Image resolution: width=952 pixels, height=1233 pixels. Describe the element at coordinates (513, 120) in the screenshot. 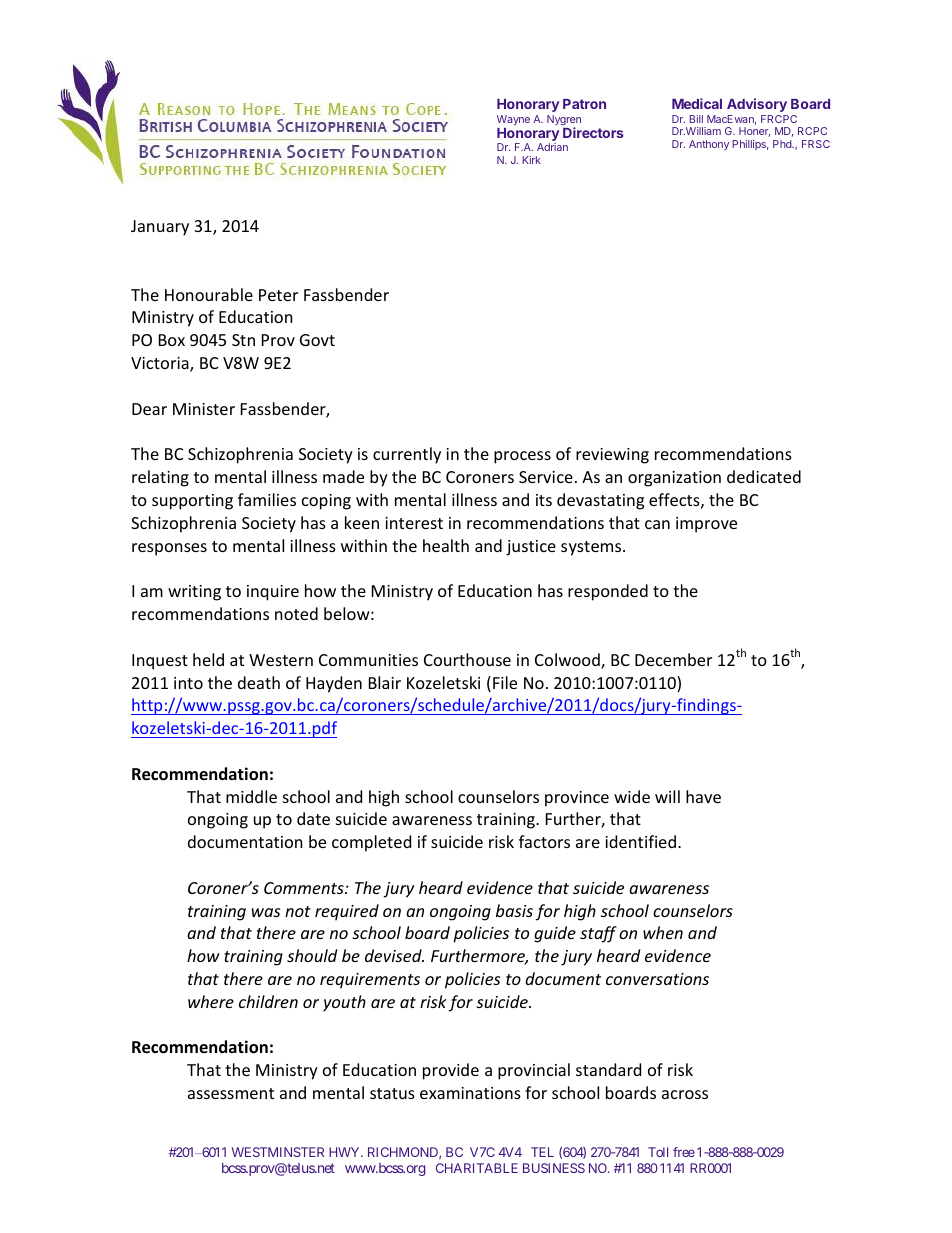

I see `Wayne` at that location.
